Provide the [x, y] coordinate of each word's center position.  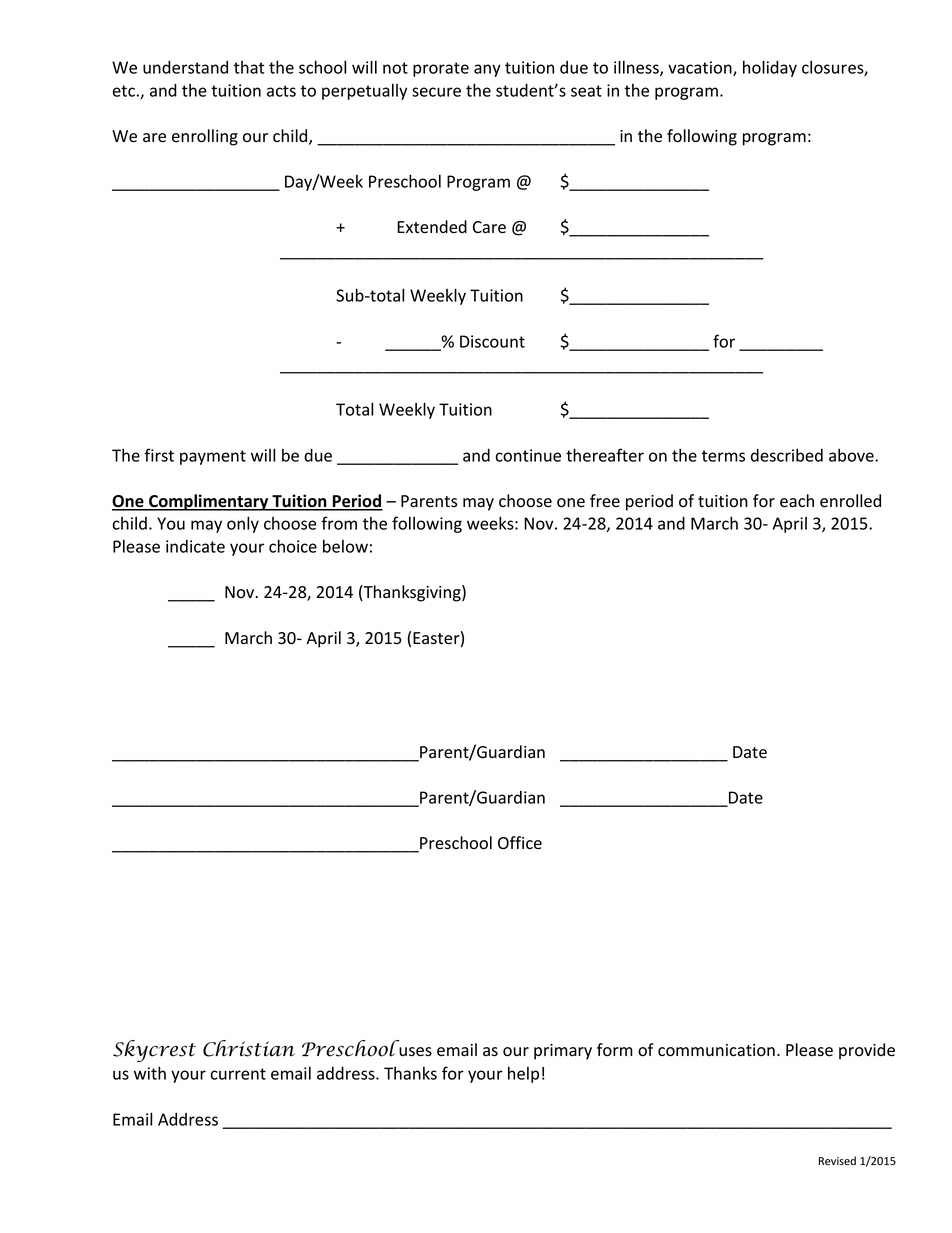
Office [520, 843]
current [238, 1074]
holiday [770, 68]
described [787, 455]
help [523, 1074]
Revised [837, 1161]
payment [213, 457]
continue [528, 455]
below [345, 546]
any [487, 70]
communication [716, 1050]
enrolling [205, 137]
